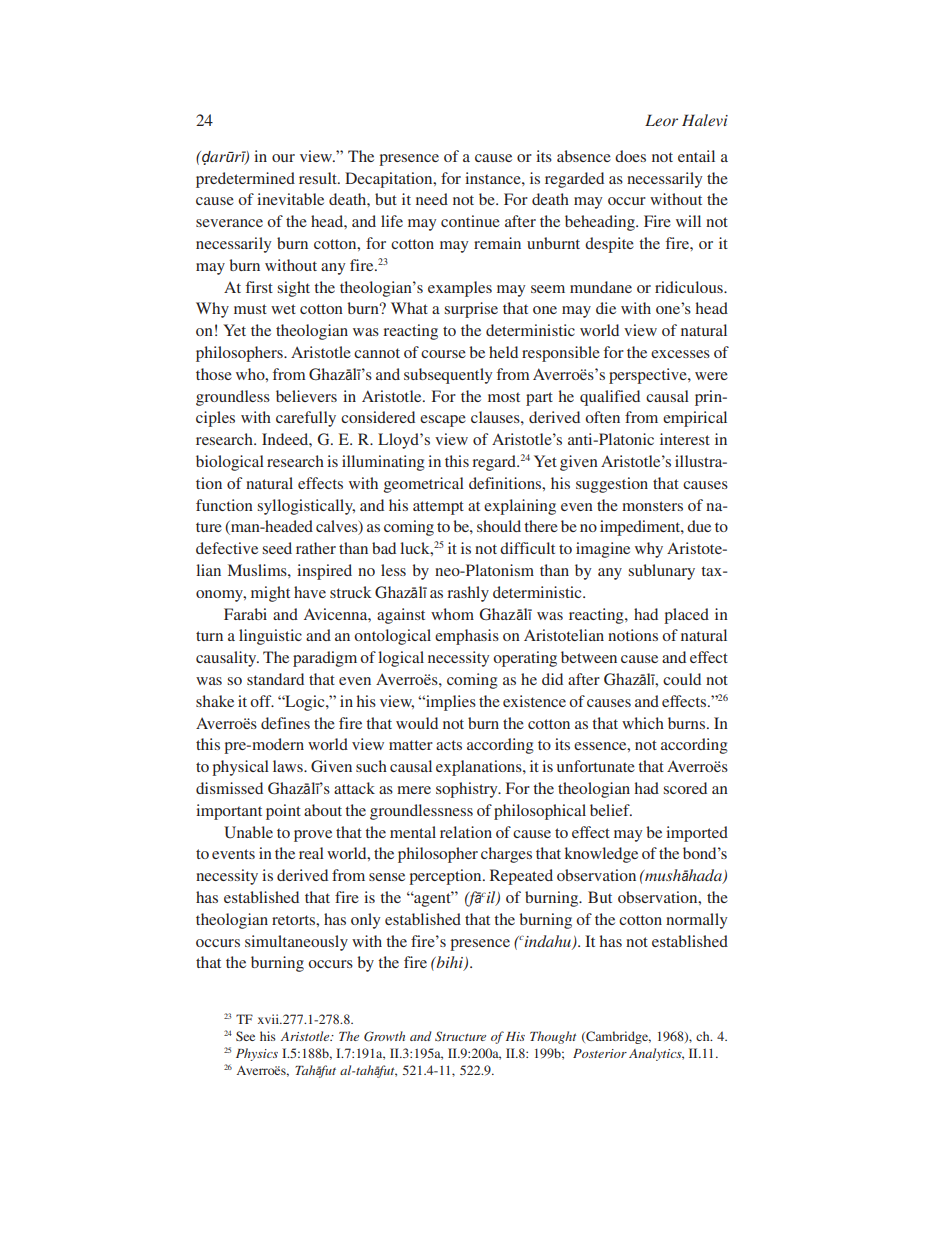 The height and width of the image is (1233, 952). Describe the element at coordinates (245, 180) in the image. I see `predetermined` at that location.
